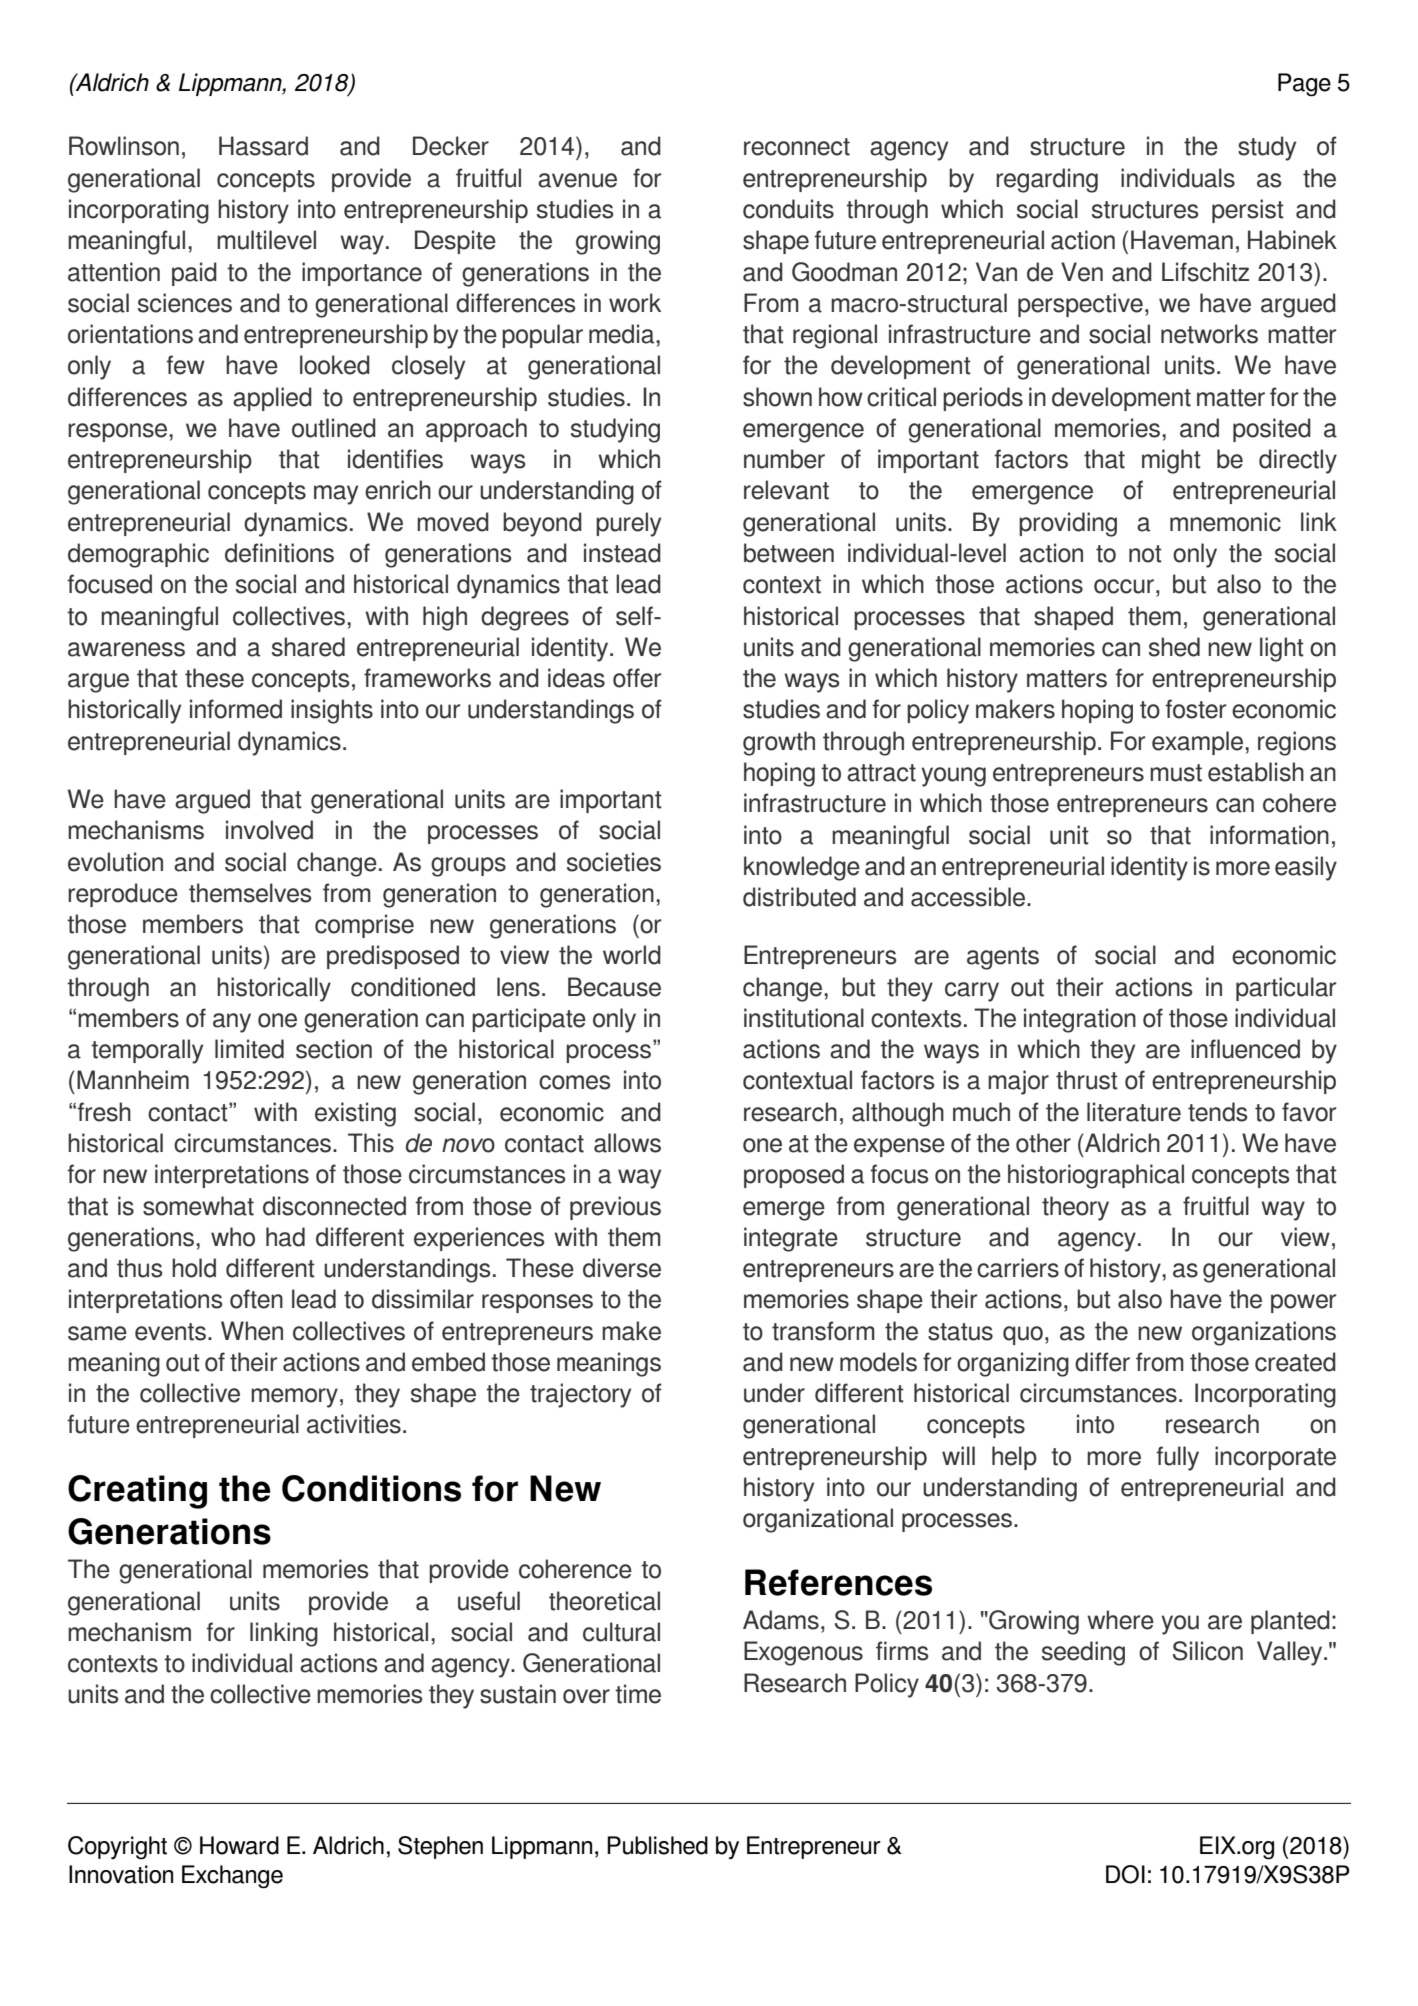 The height and width of the page is (2006, 1418). I want to click on world, so click(632, 955).
